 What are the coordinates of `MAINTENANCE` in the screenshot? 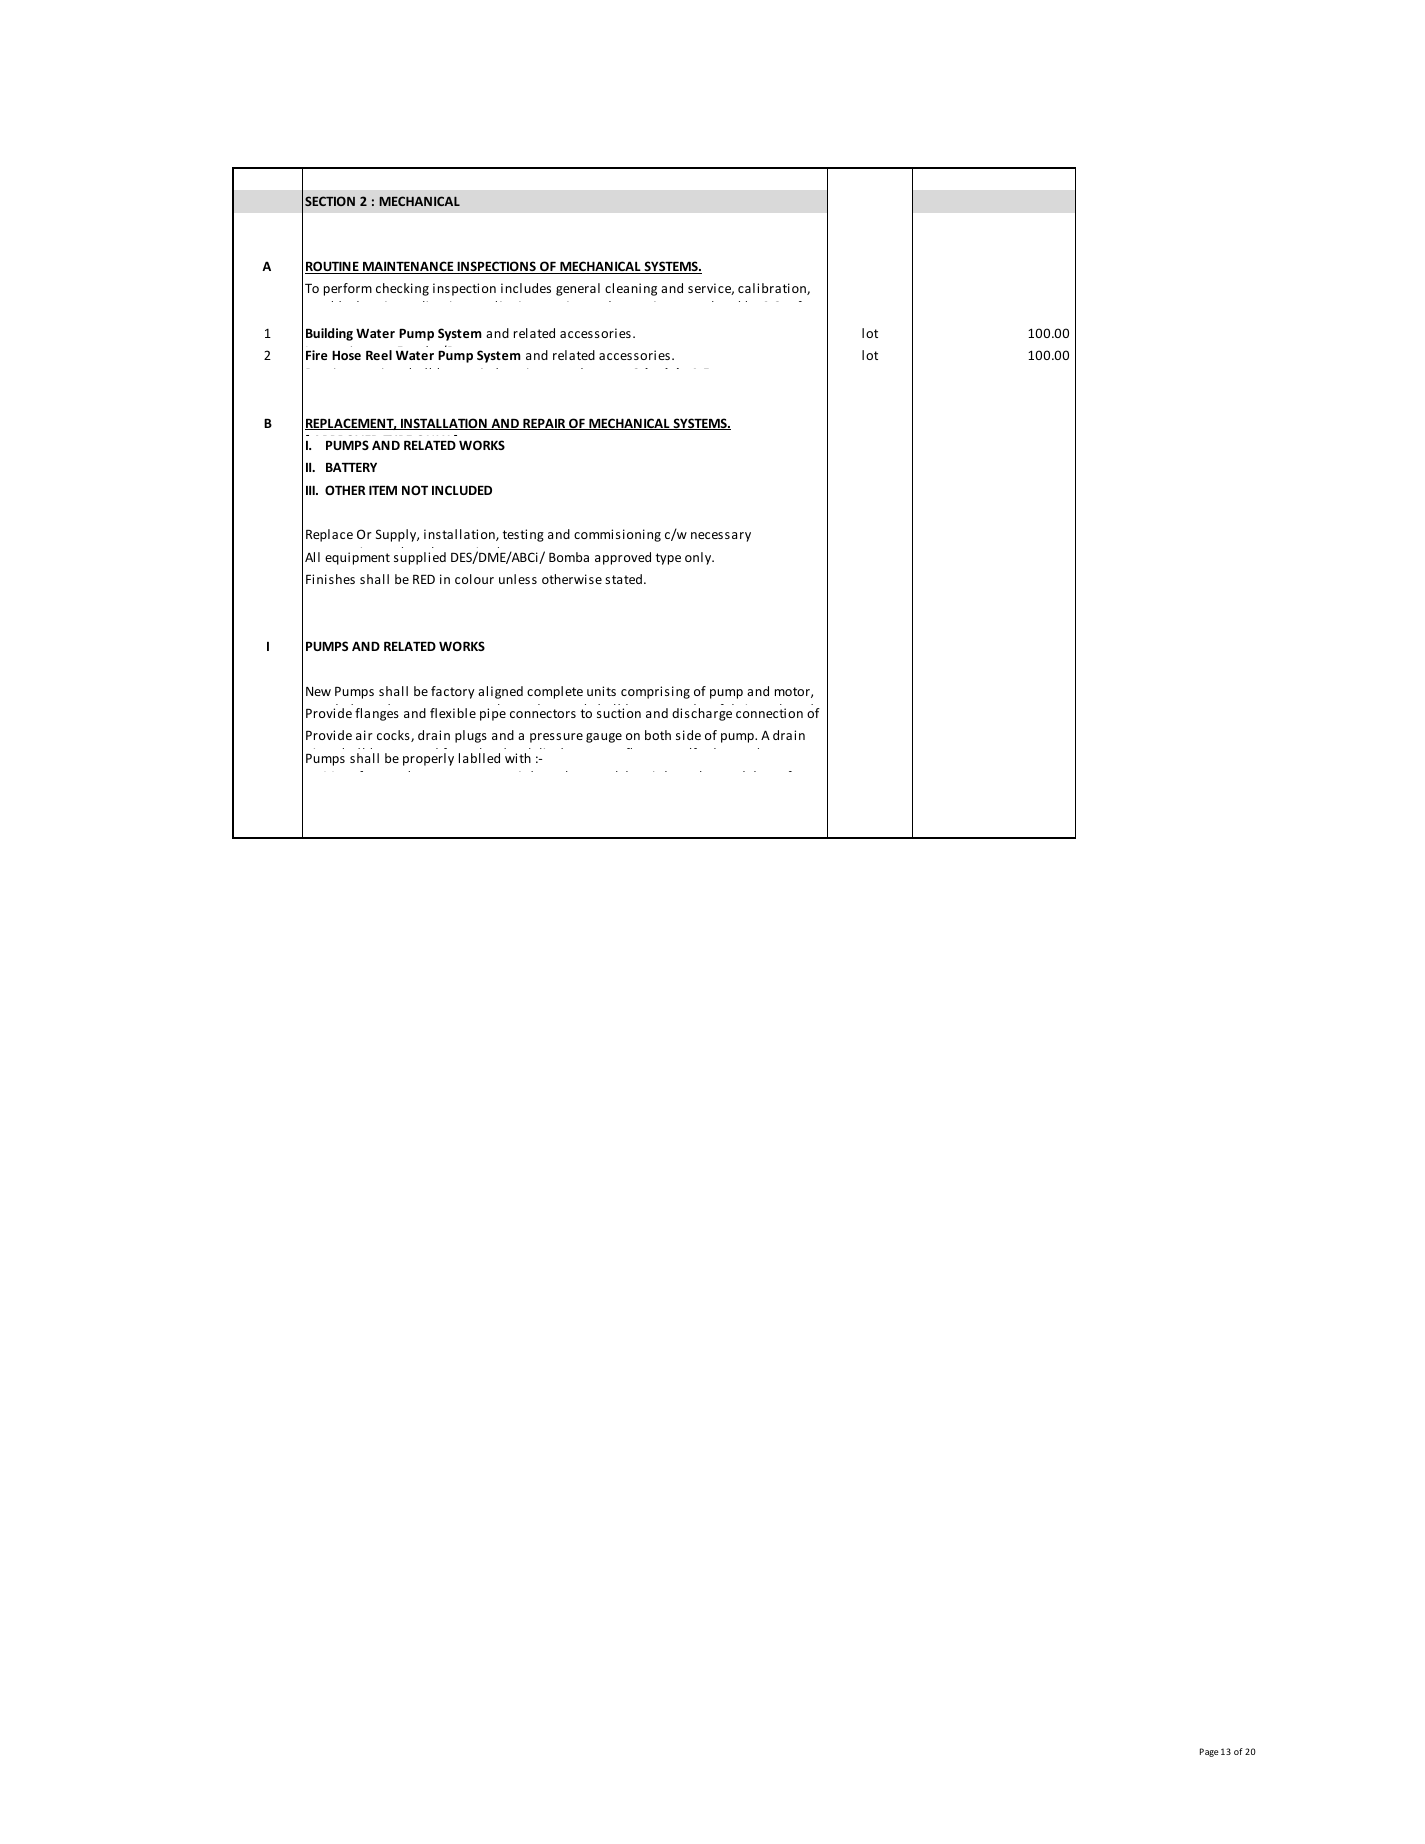 It's located at (408, 267).
